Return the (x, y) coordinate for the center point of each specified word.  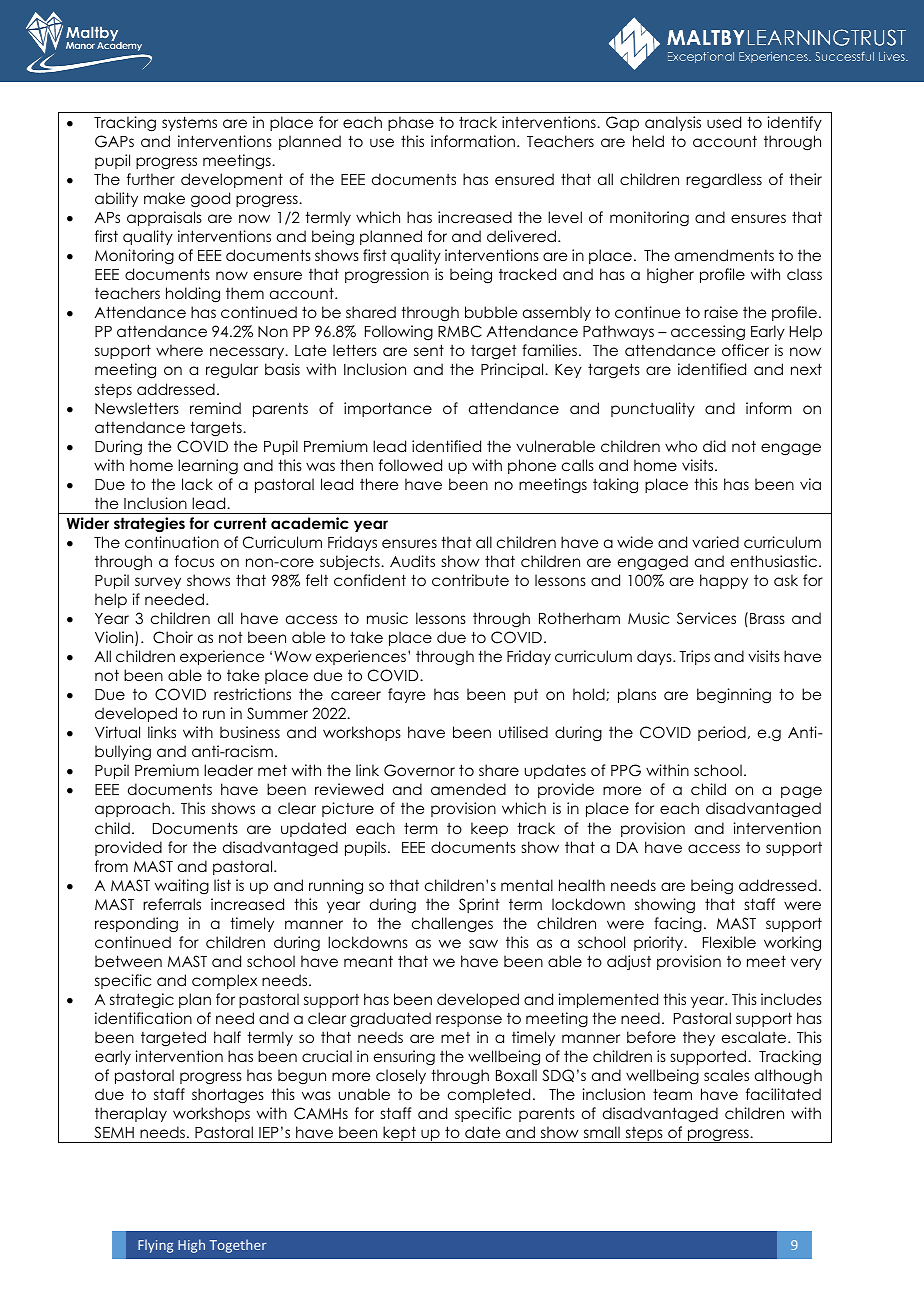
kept (399, 1134)
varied (715, 542)
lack (197, 484)
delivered (521, 236)
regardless (724, 180)
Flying (155, 1246)
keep (489, 829)
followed (410, 465)
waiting (182, 886)
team (672, 1094)
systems (189, 123)
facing (678, 924)
